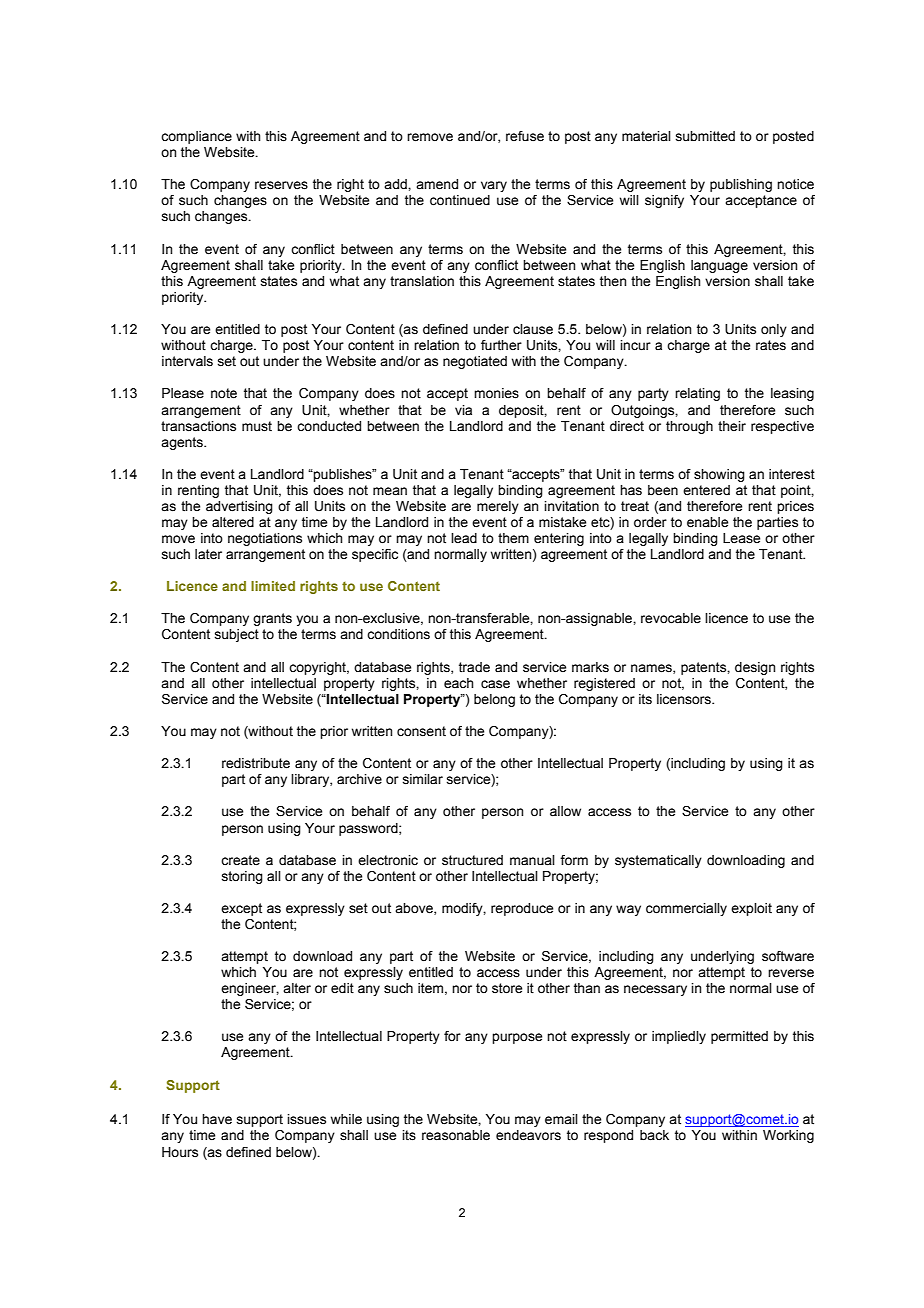 This document has width=924, height=1308. What do you see at coordinates (256, 763) in the document?
I see `redistribute` at bounding box center [256, 763].
